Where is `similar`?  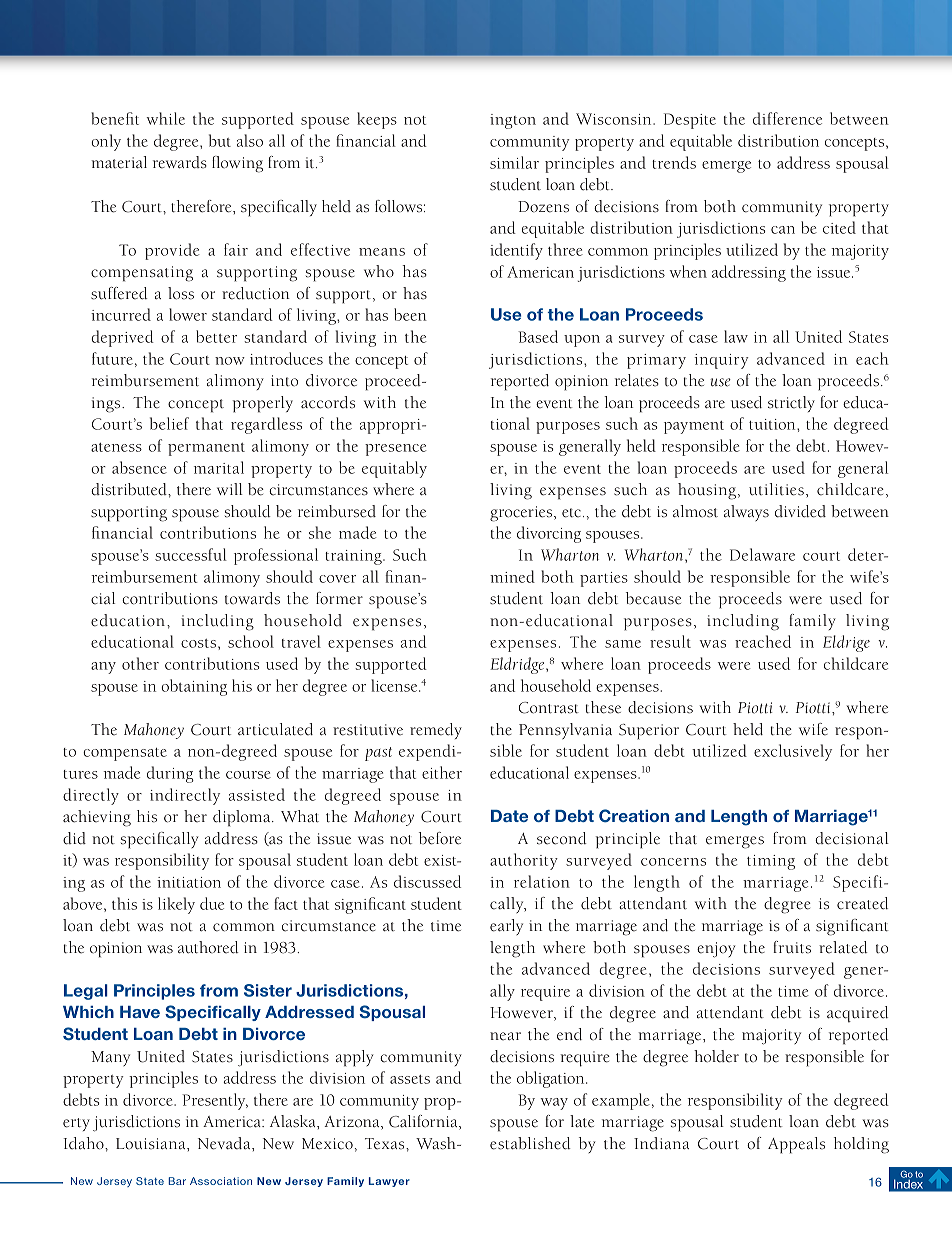 similar is located at coordinates (514, 162).
